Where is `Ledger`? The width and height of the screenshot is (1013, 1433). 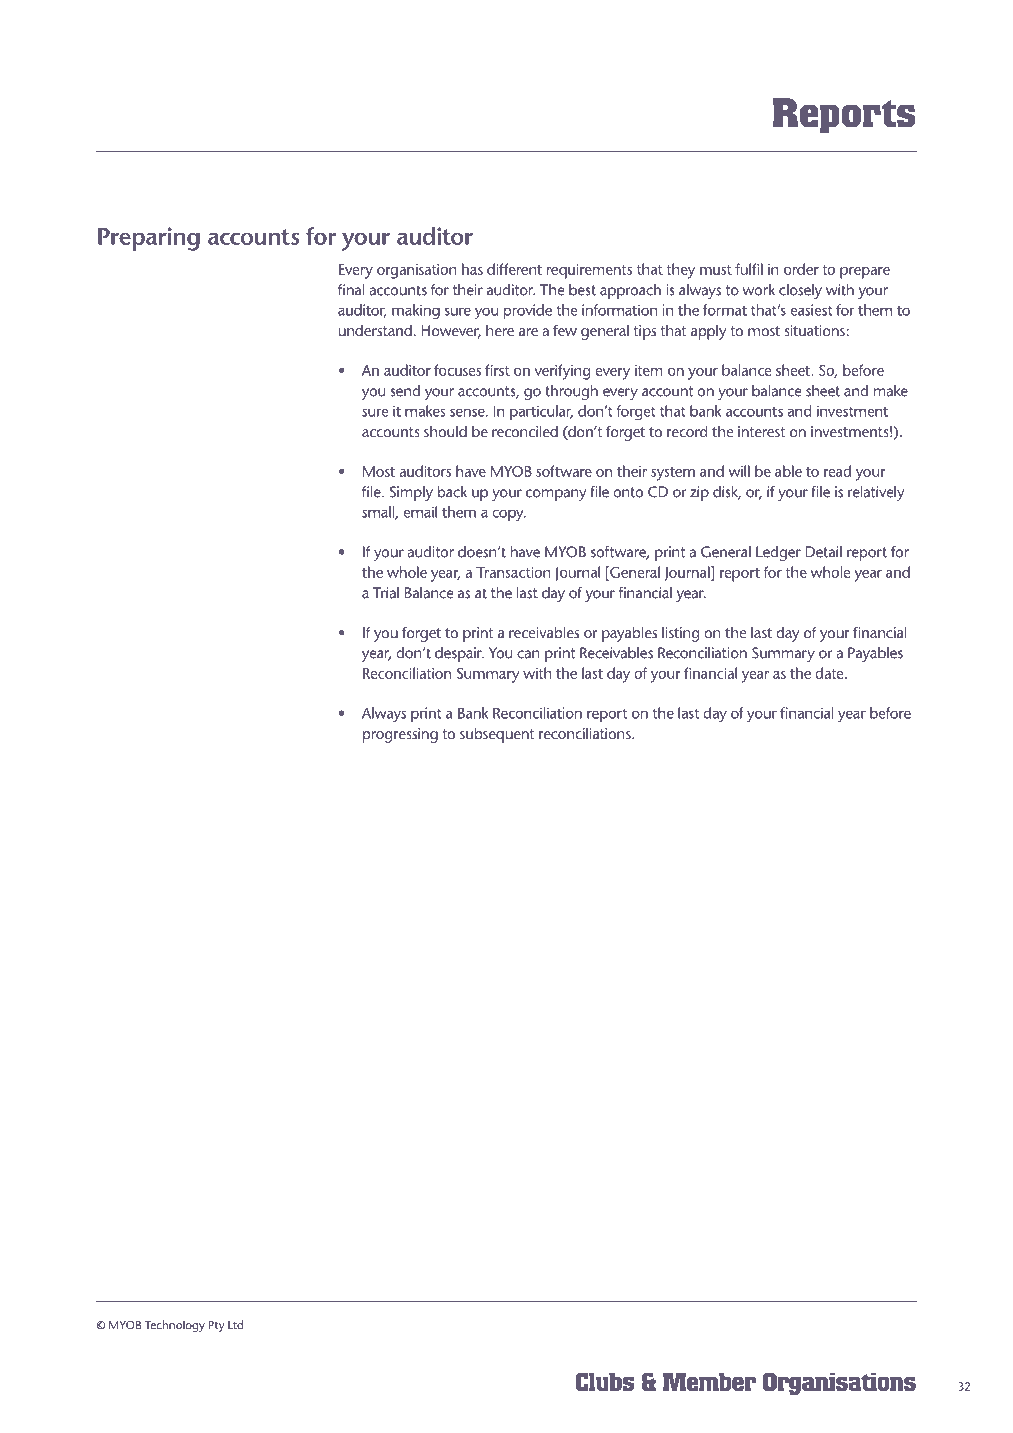
Ledger is located at coordinates (778, 553).
